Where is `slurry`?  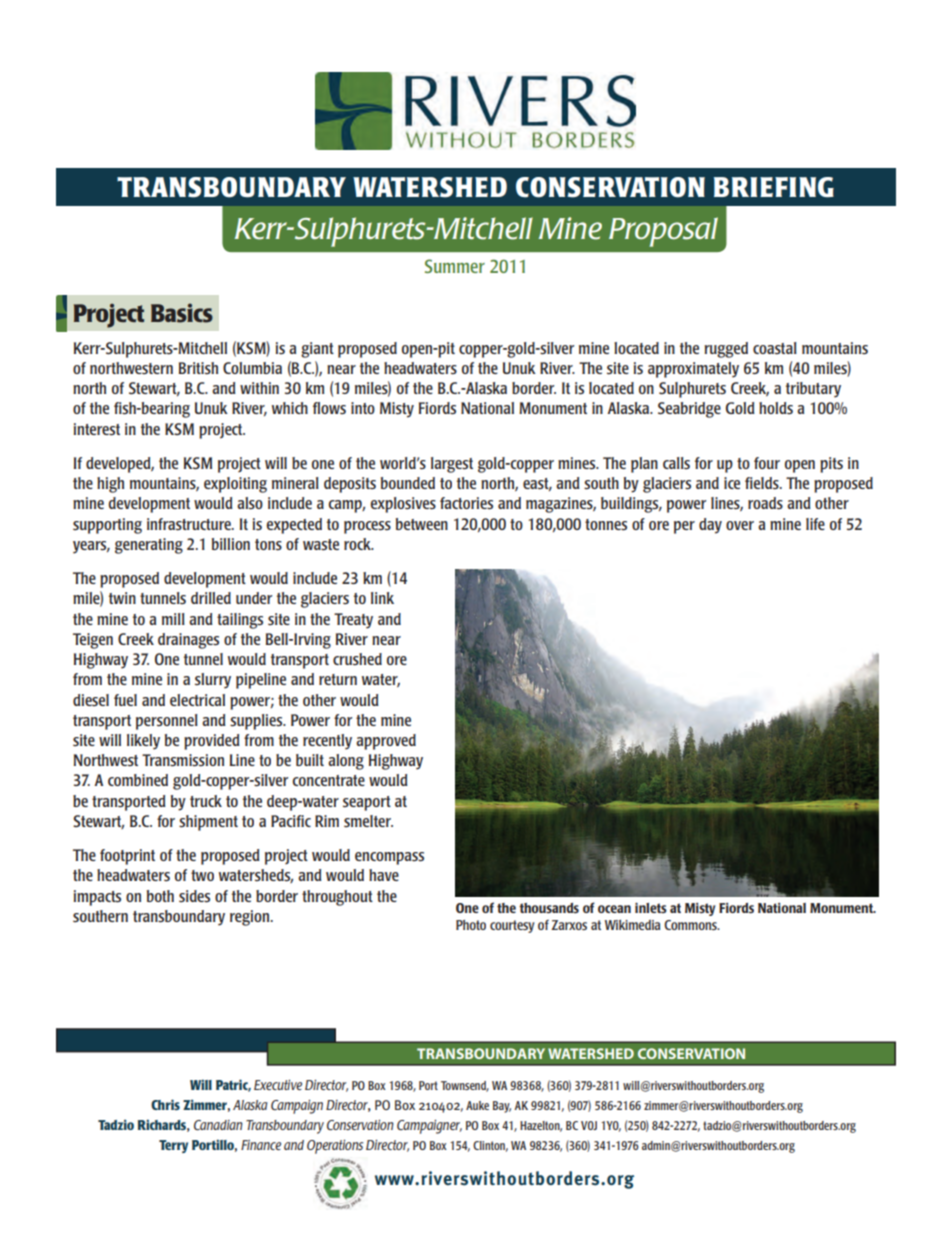
slurry is located at coordinates (213, 681).
